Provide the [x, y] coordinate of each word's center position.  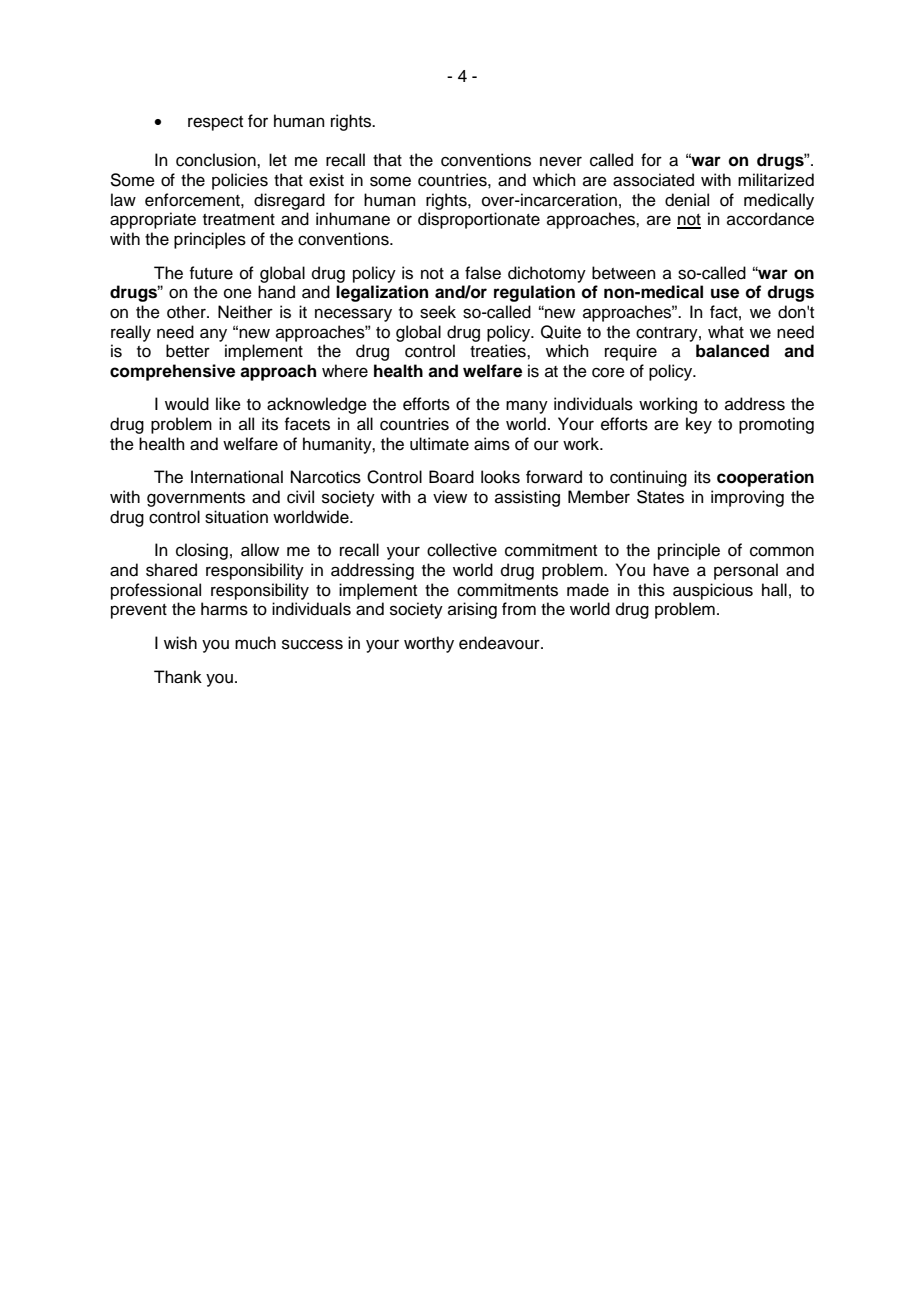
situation [236, 517]
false [483, 273]
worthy [429, 644]
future [211, 273]
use [725, 293]
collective [462, 550]
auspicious [713, 591]
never [561, 161]
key [699, 425]
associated [653, 180]
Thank [178, 677]
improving [747, 498]
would [187, 404]
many [527, 407]
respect [215, 123]
